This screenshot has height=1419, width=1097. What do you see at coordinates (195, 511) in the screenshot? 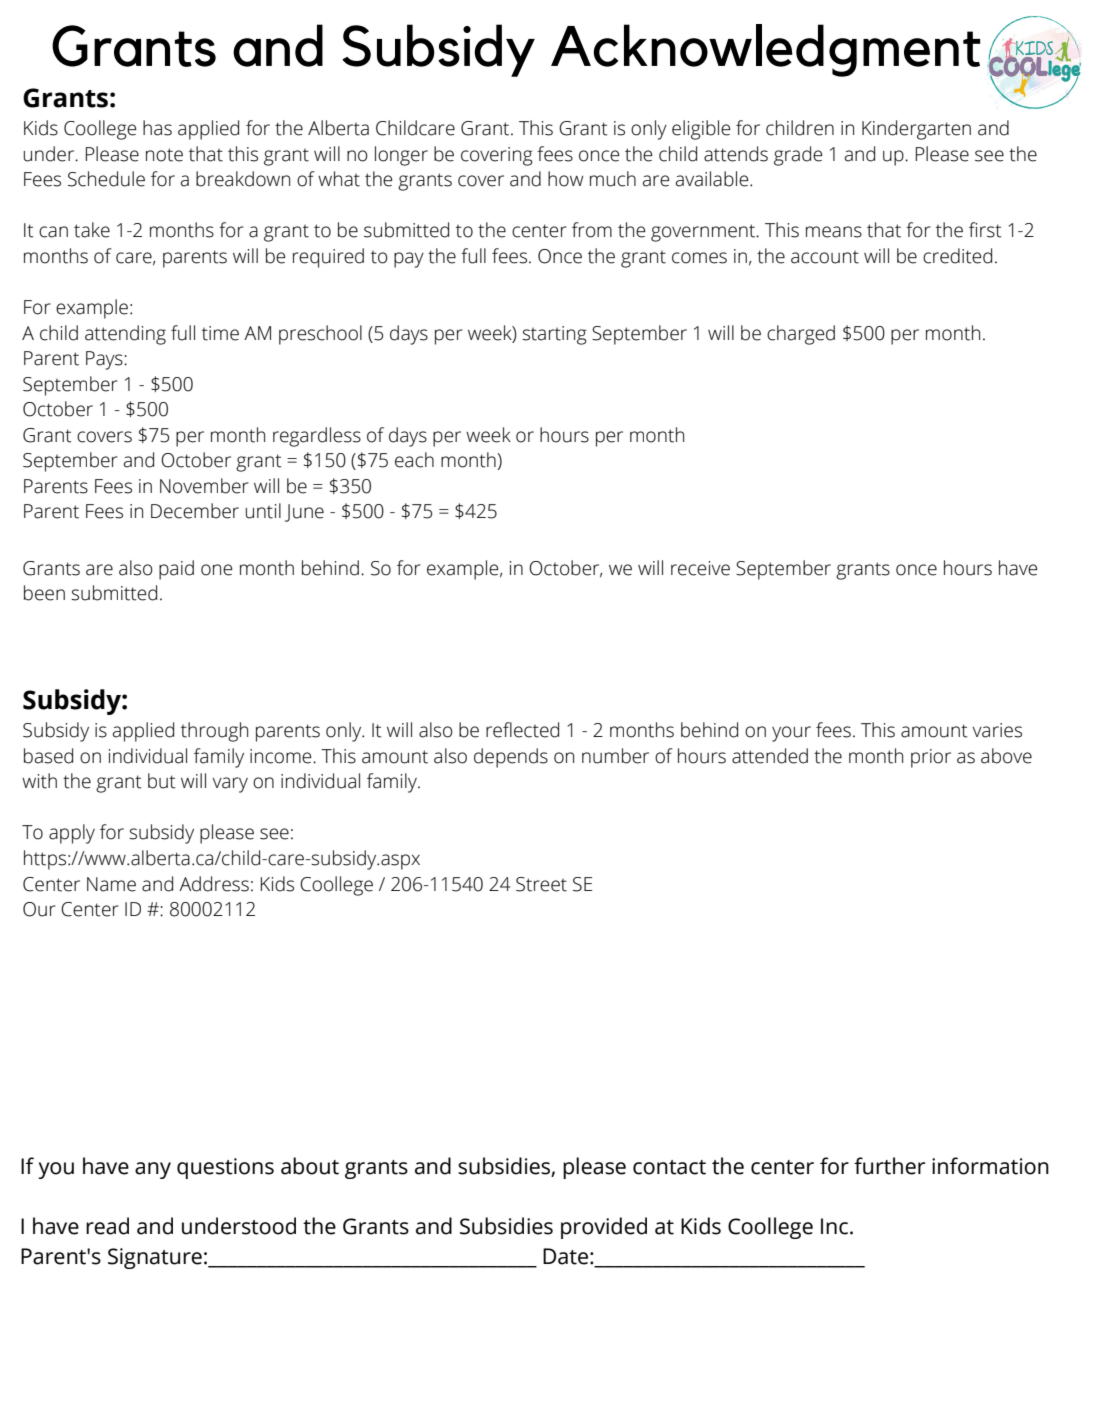
I see `December` at bounding box center [195, 511].
